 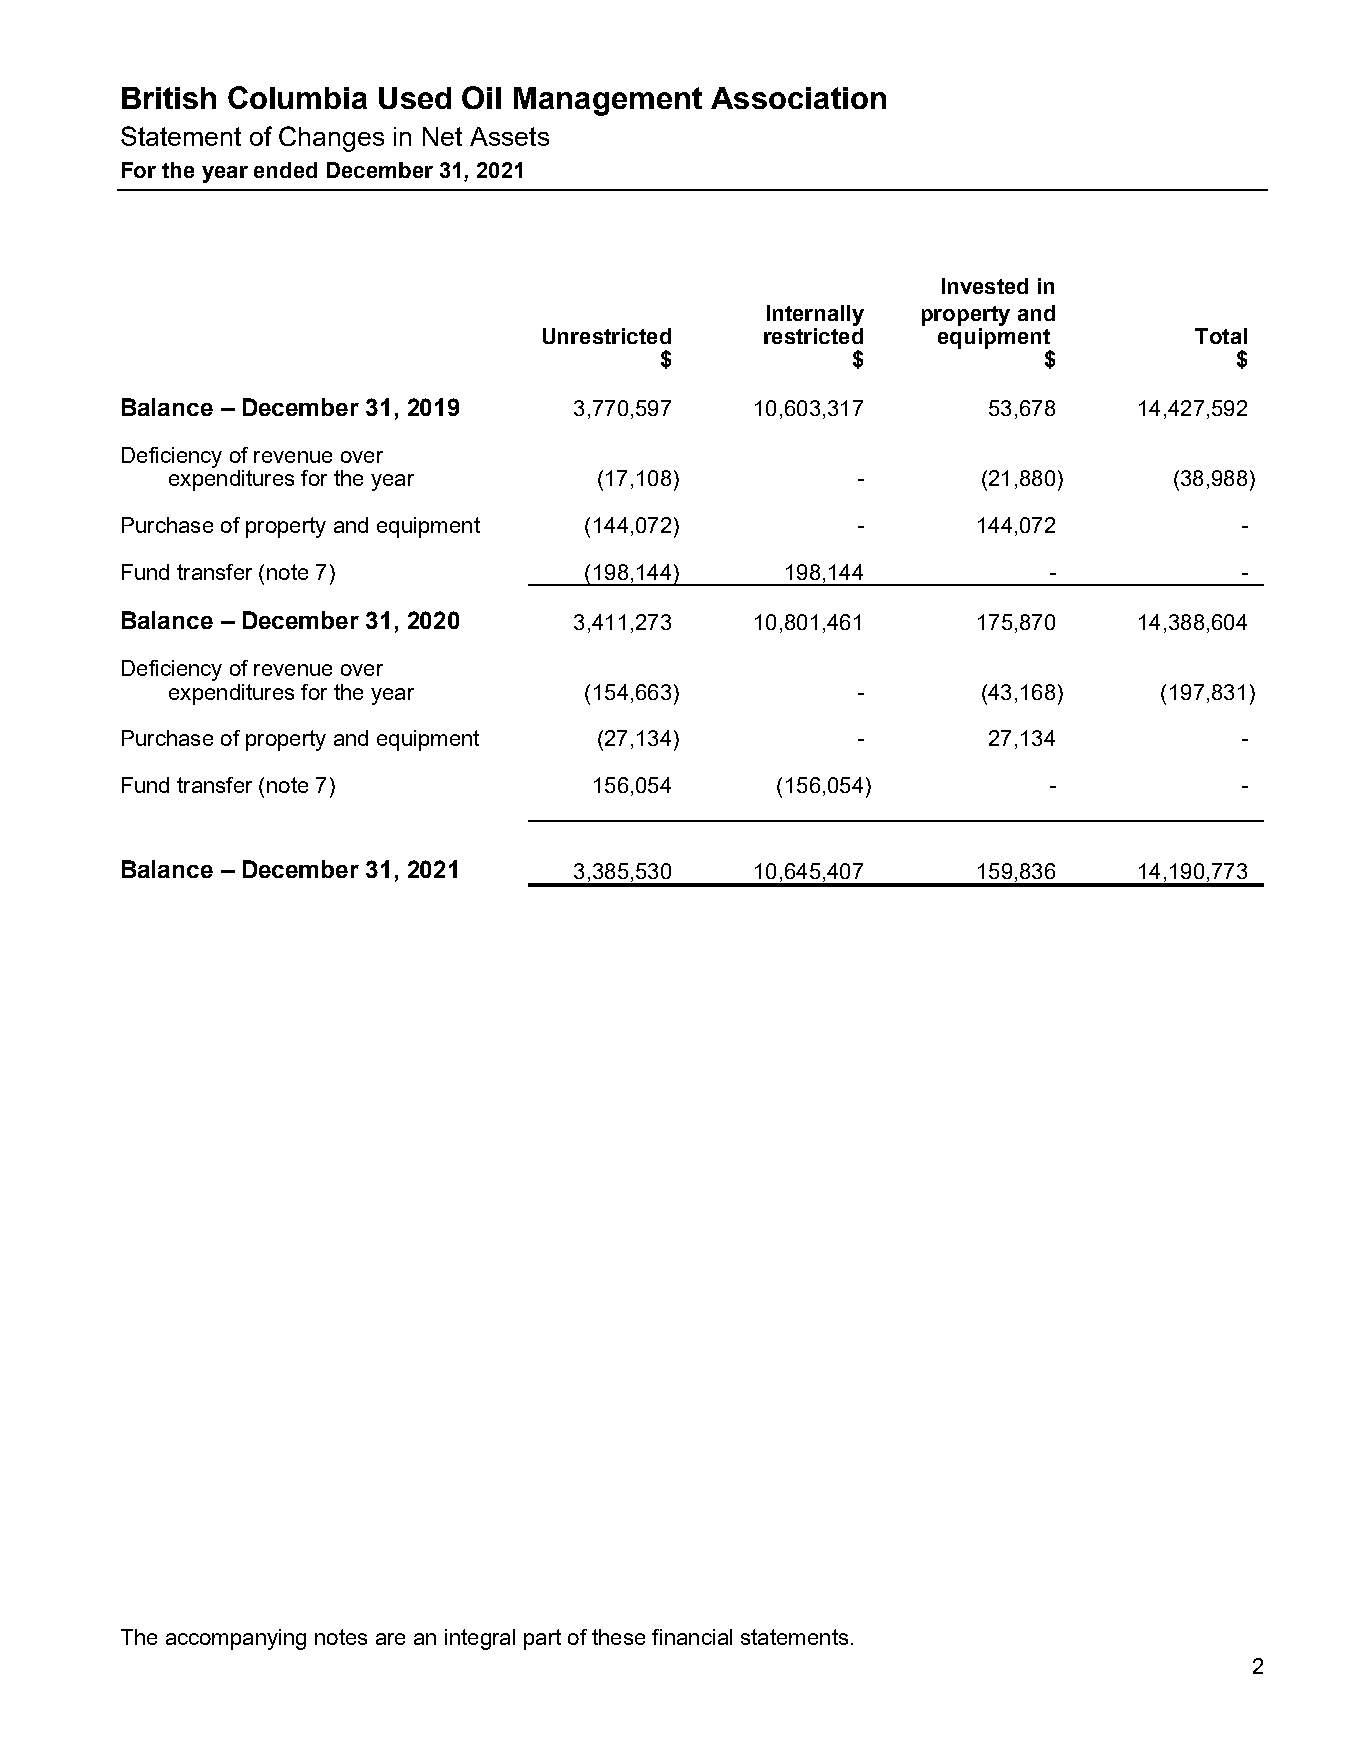 I want to click on financial, so click(x=692, y=1637).
